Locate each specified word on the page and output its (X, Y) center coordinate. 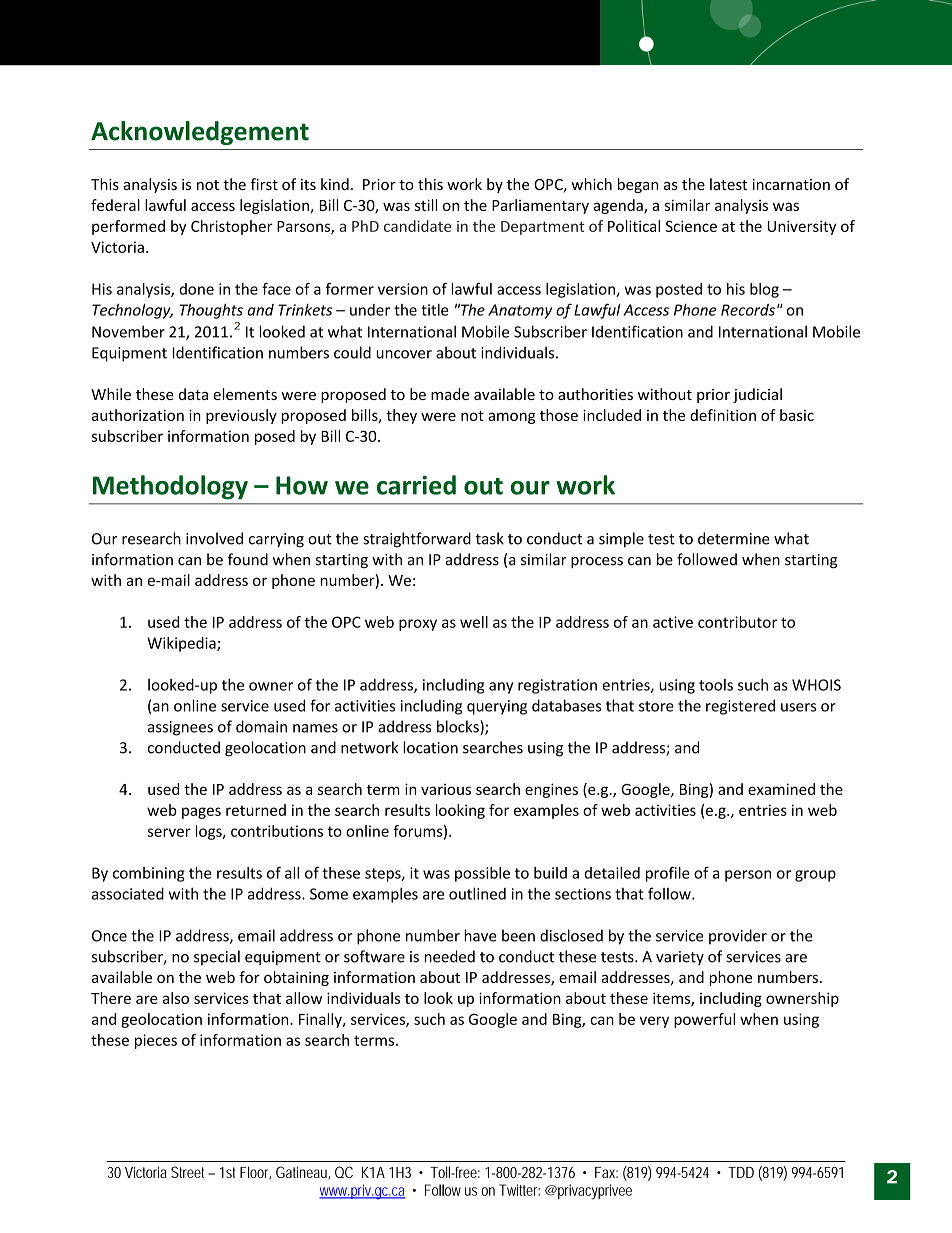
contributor (737, 622)
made (450, 394)
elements (245, 394)
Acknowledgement (200, 133)
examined (781, 789)
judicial (757, 395)
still (426, 205)
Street (190, 1172)
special (217, 957)
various (446, 789)
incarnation (791, 184)
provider (738, 937)
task (489, 538)
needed (450, 956)
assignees (180, 728)
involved (214, 538)
